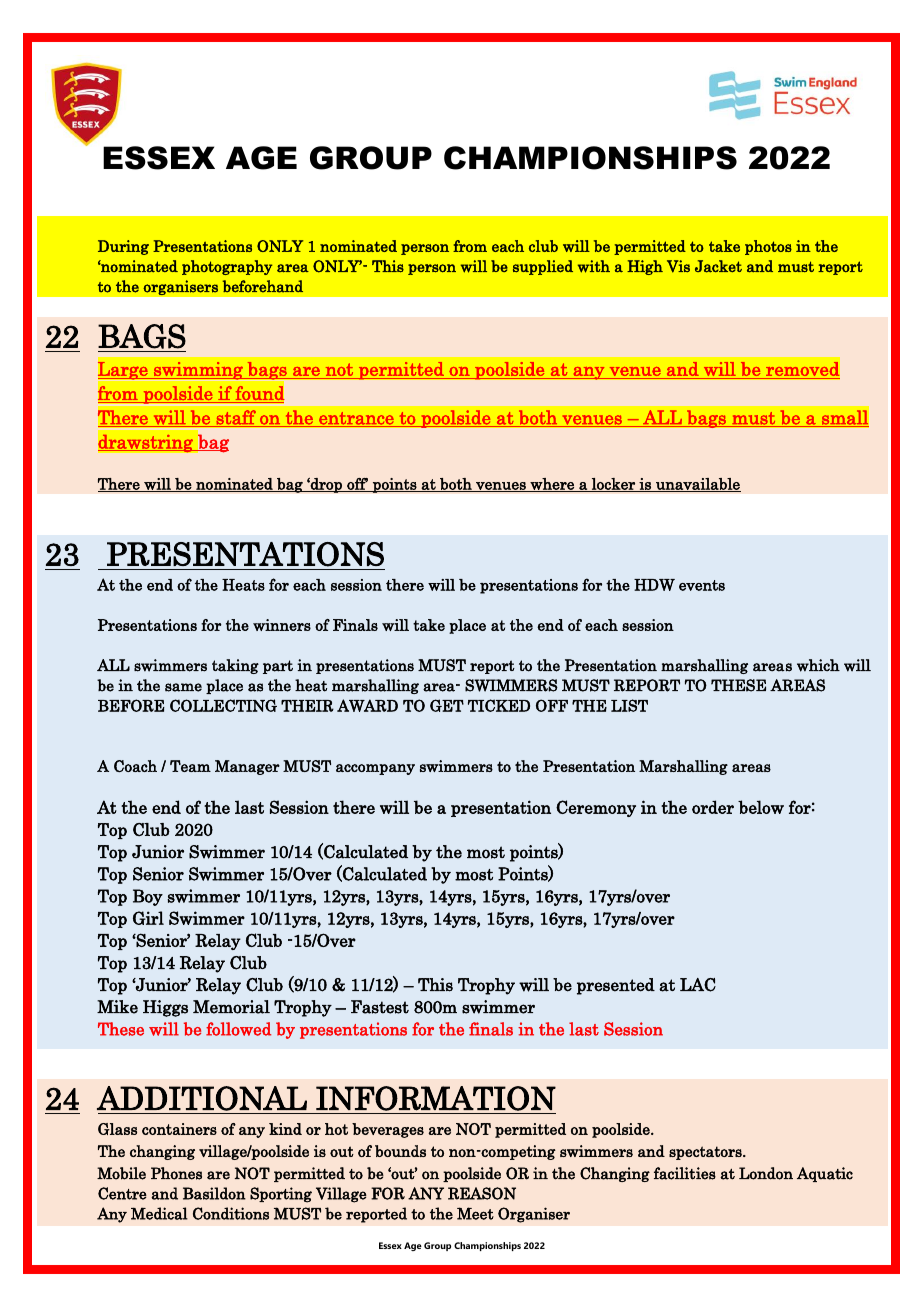  What do you see at coordinates (227, 267) in the screenshot?
I see `photography` at bounding box center [227, 267].
